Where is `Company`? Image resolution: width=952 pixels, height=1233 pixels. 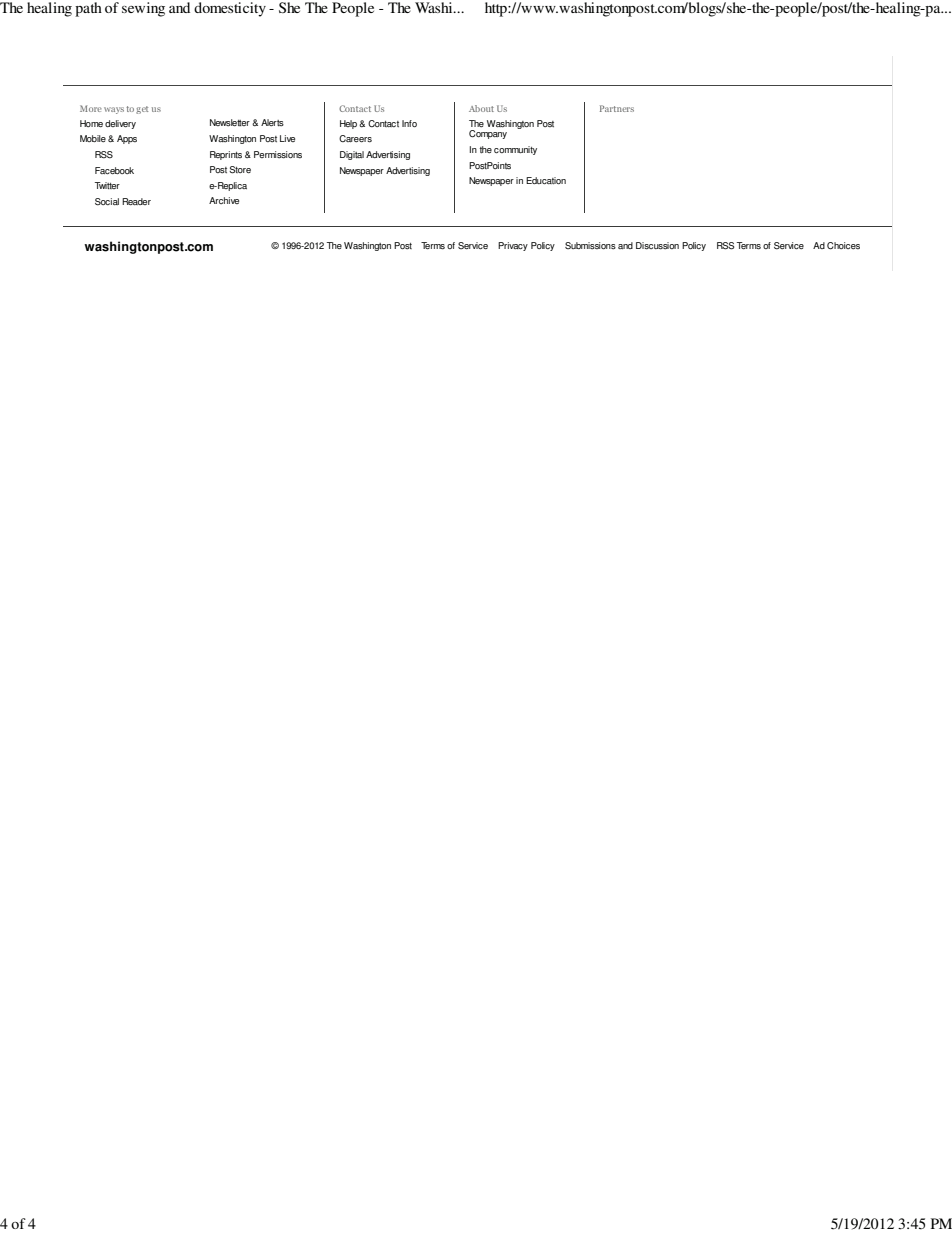
Company is located at coordinates (488, 134).
